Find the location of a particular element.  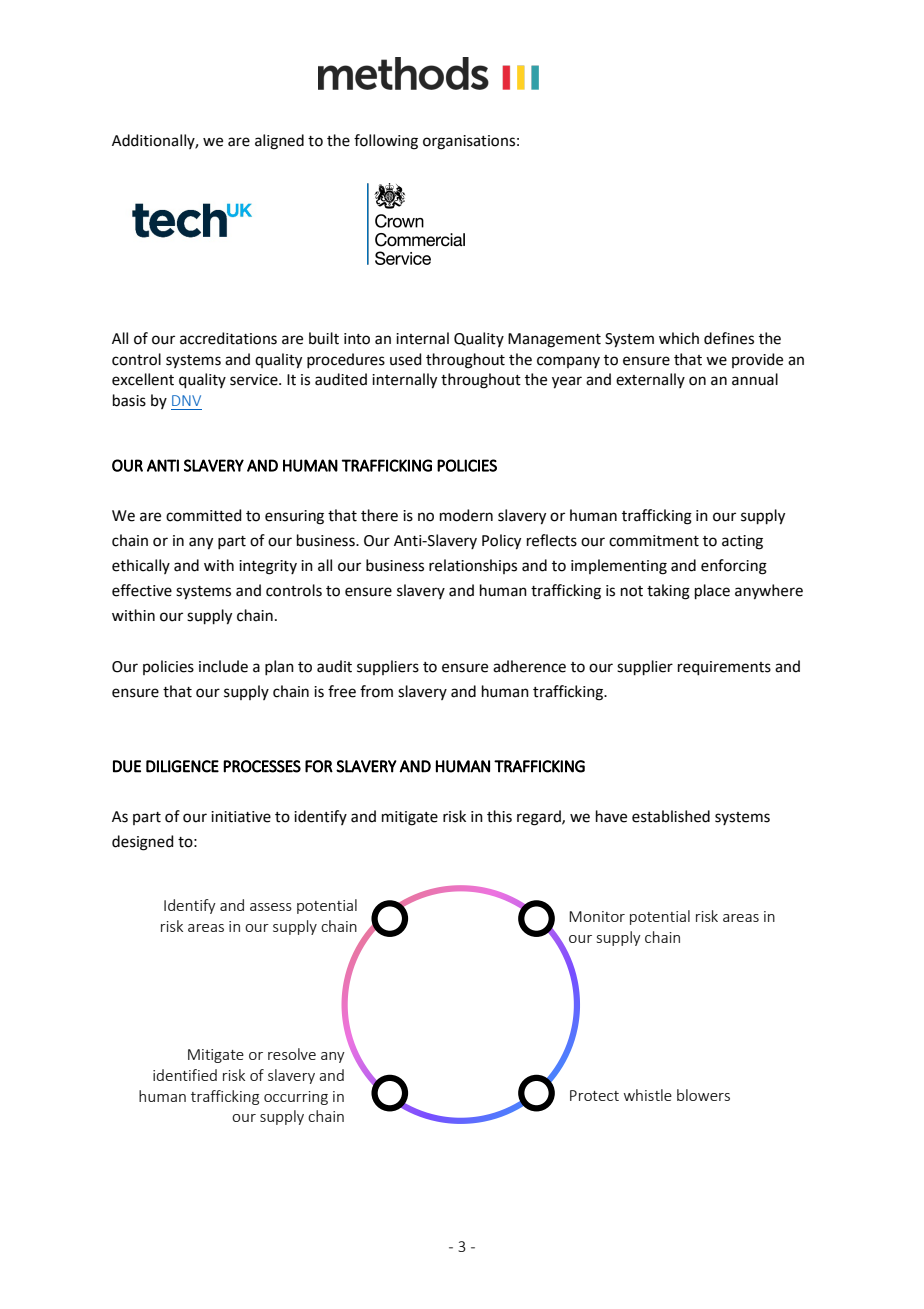

identified is located at coordinates (185, 1075).
